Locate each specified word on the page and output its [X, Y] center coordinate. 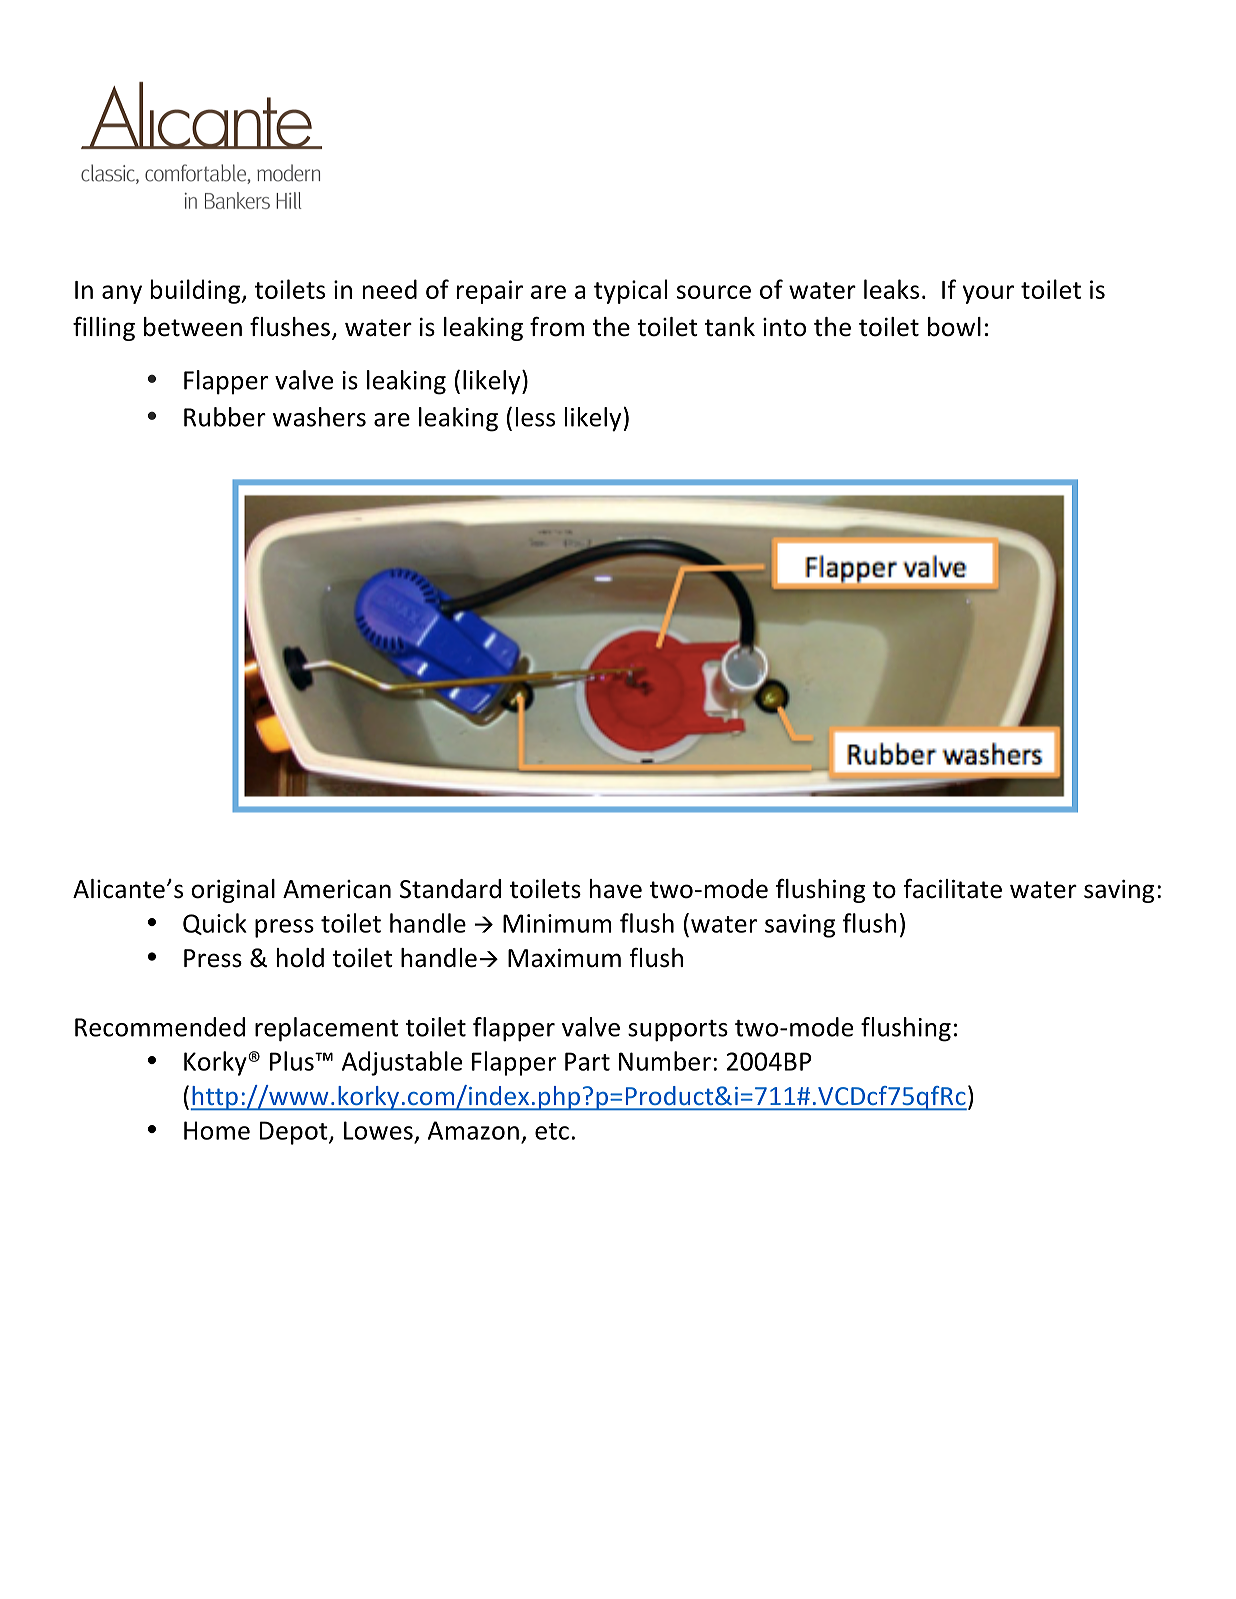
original [233, 891]
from [557, 326]
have [616, 889]
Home [217, 1130]
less [535, 417]
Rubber [225, 417]
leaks [891, 289]
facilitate [953, 889]
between [193, 327]
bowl [954, 327]
